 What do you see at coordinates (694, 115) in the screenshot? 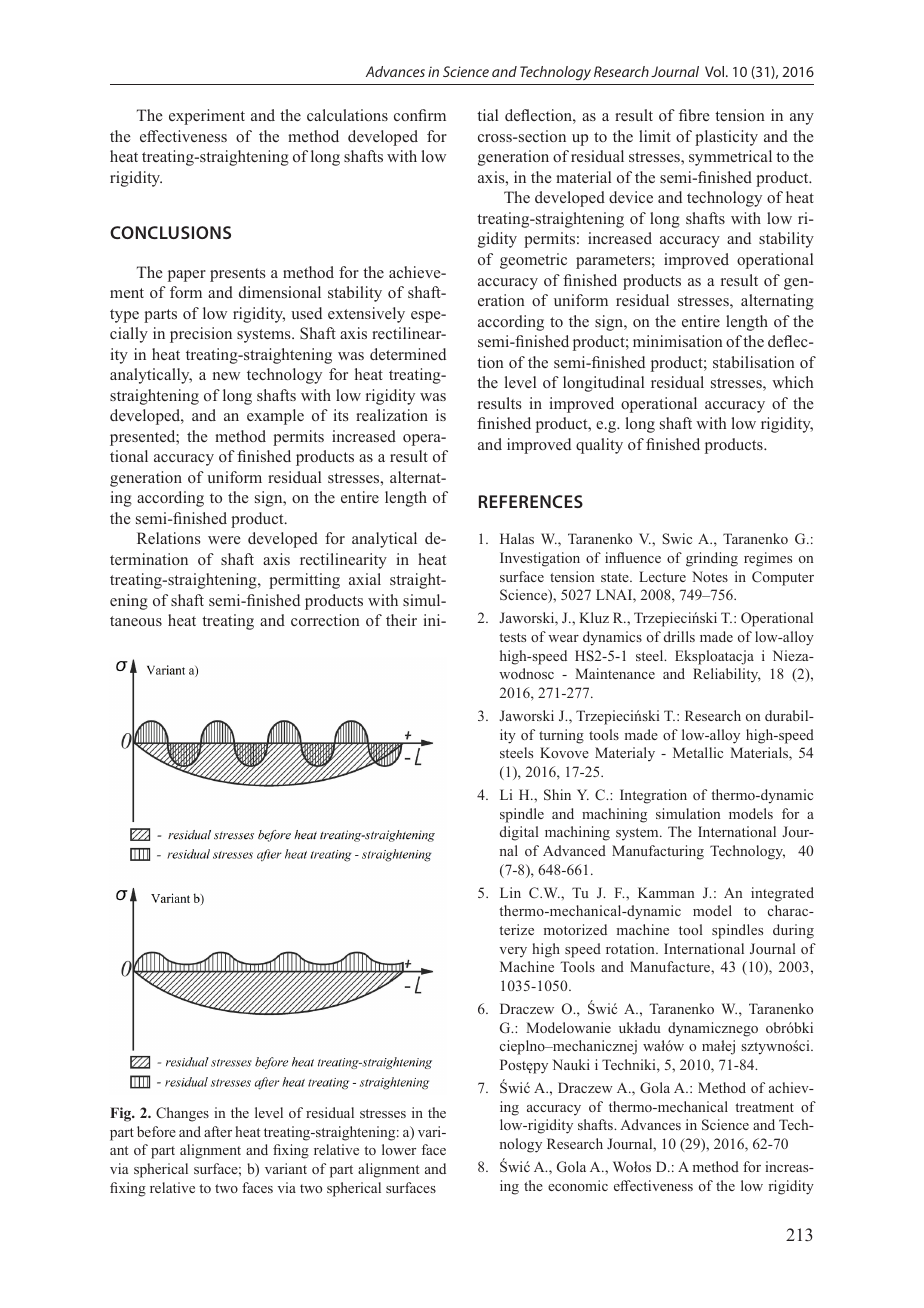
I see `fibre` at bounding box center [694, 115].
